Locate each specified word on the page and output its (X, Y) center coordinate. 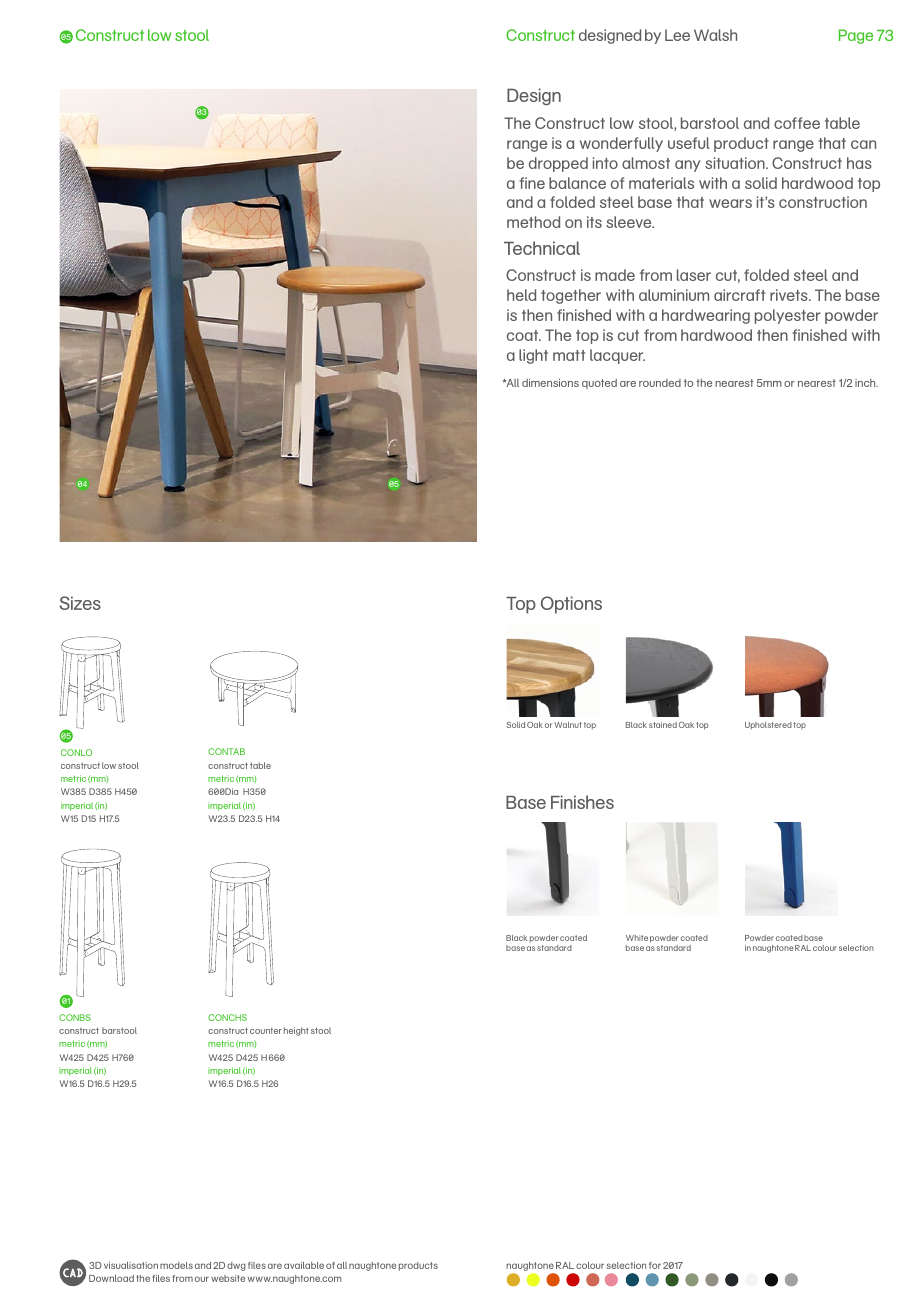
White (637, 938)
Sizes (80, 603)
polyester (788, 316)
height (296, 1031)
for (655, 1265)
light (533, 356)
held (521, 295)
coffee (797, 123)
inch (866, 383)
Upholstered (768, 726)
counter (266, 1031)
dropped (558, 164)
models (176, 1265)
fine (532, 183)
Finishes (582, 802)
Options (571, 605)
